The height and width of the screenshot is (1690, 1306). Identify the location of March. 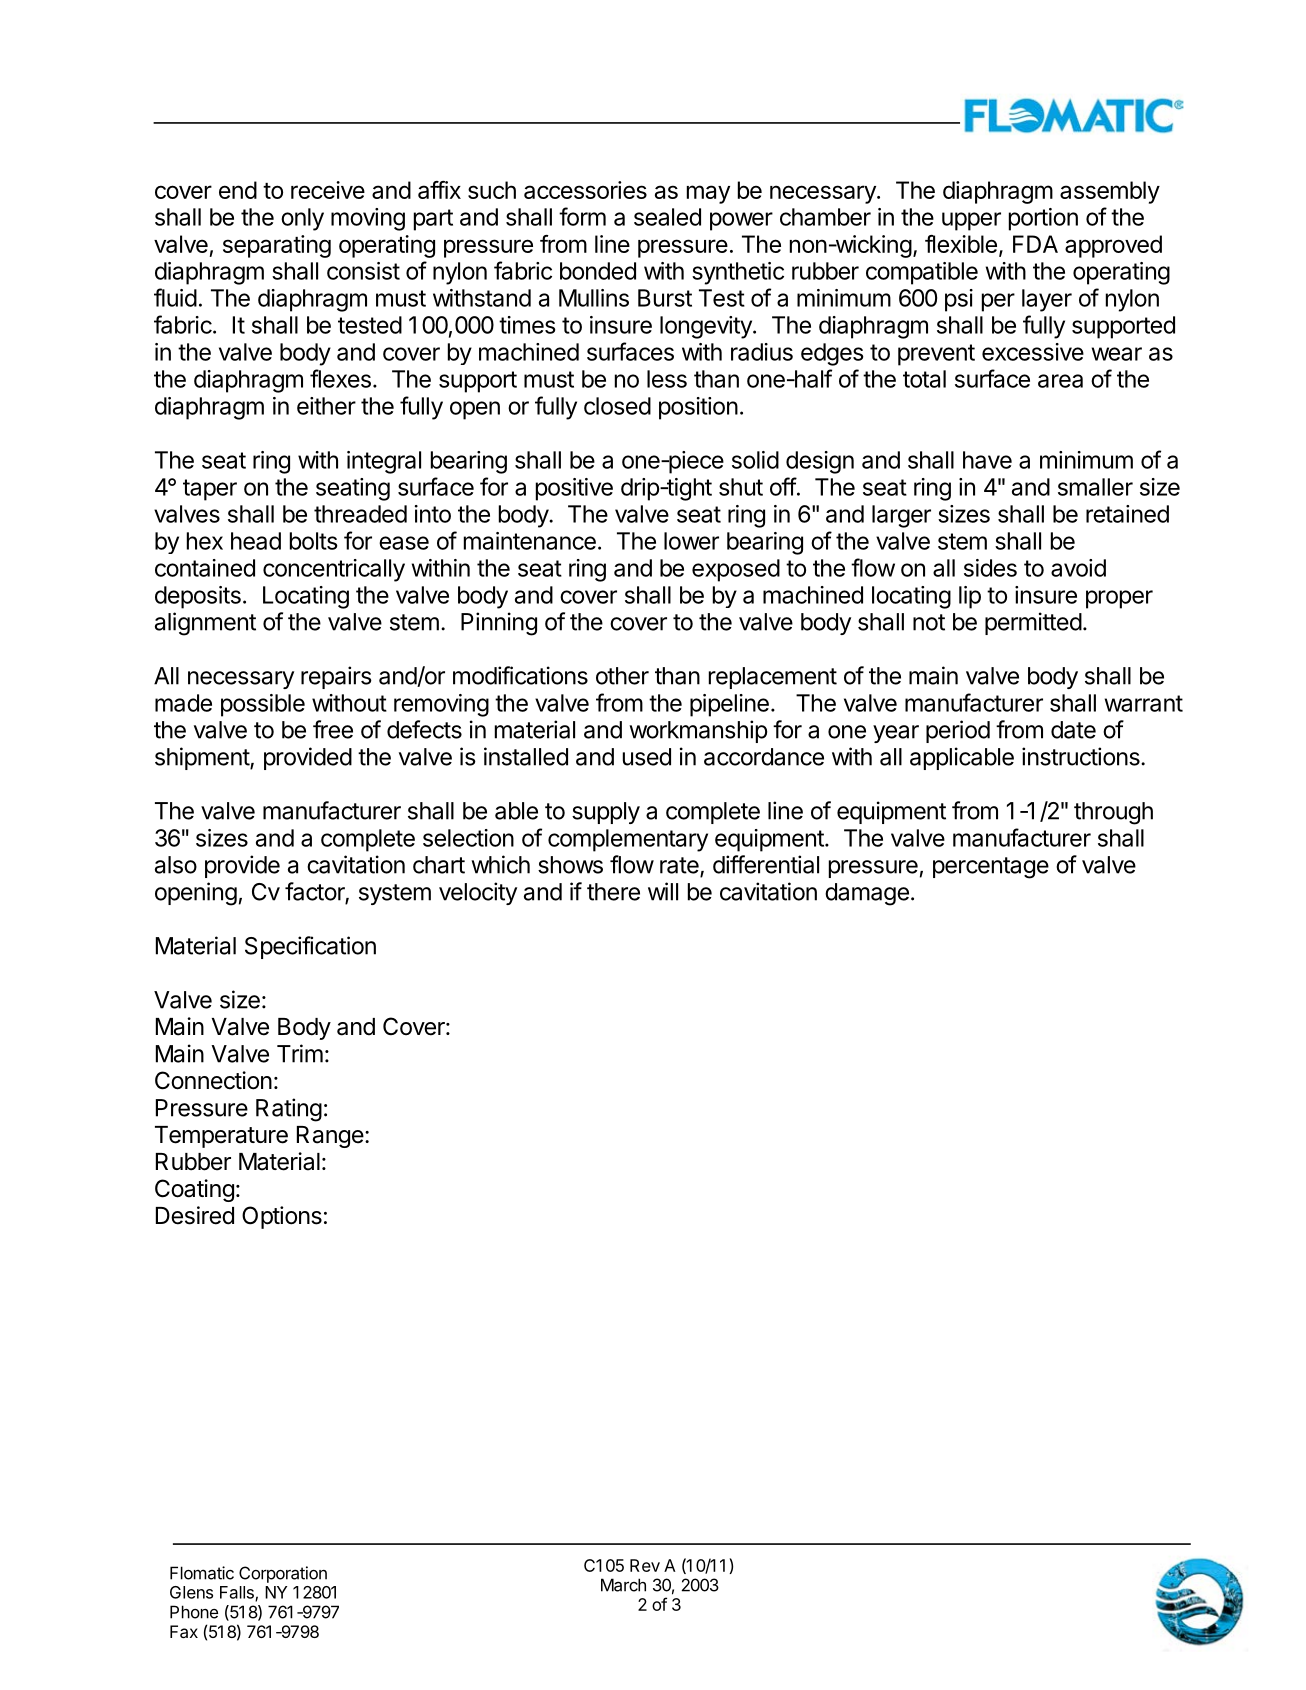
(623, 1585).
